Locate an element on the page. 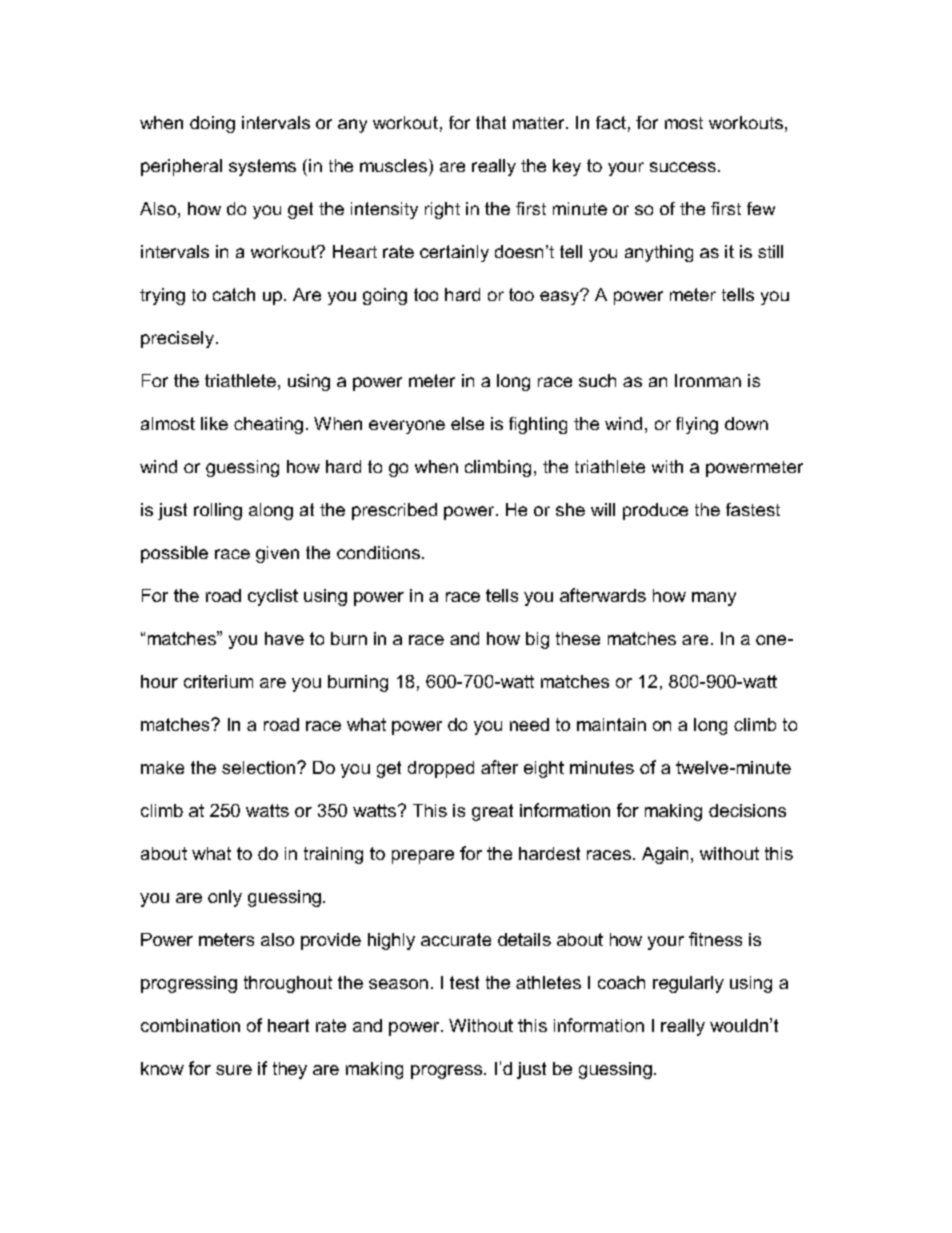 This image has width=952, height=1233. catch is located at coordinates (234, 294).
